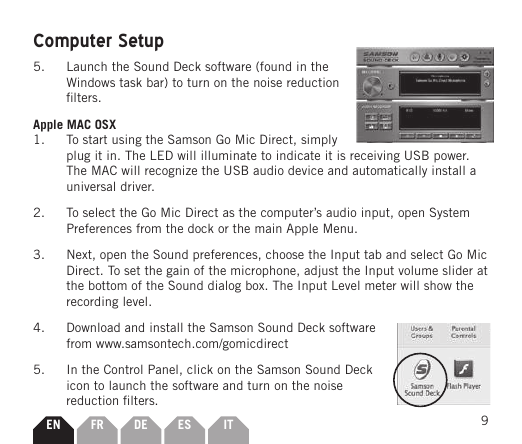  Describe the element at coordinates (130, 82) in the screenshot. I see `task` at that location.
